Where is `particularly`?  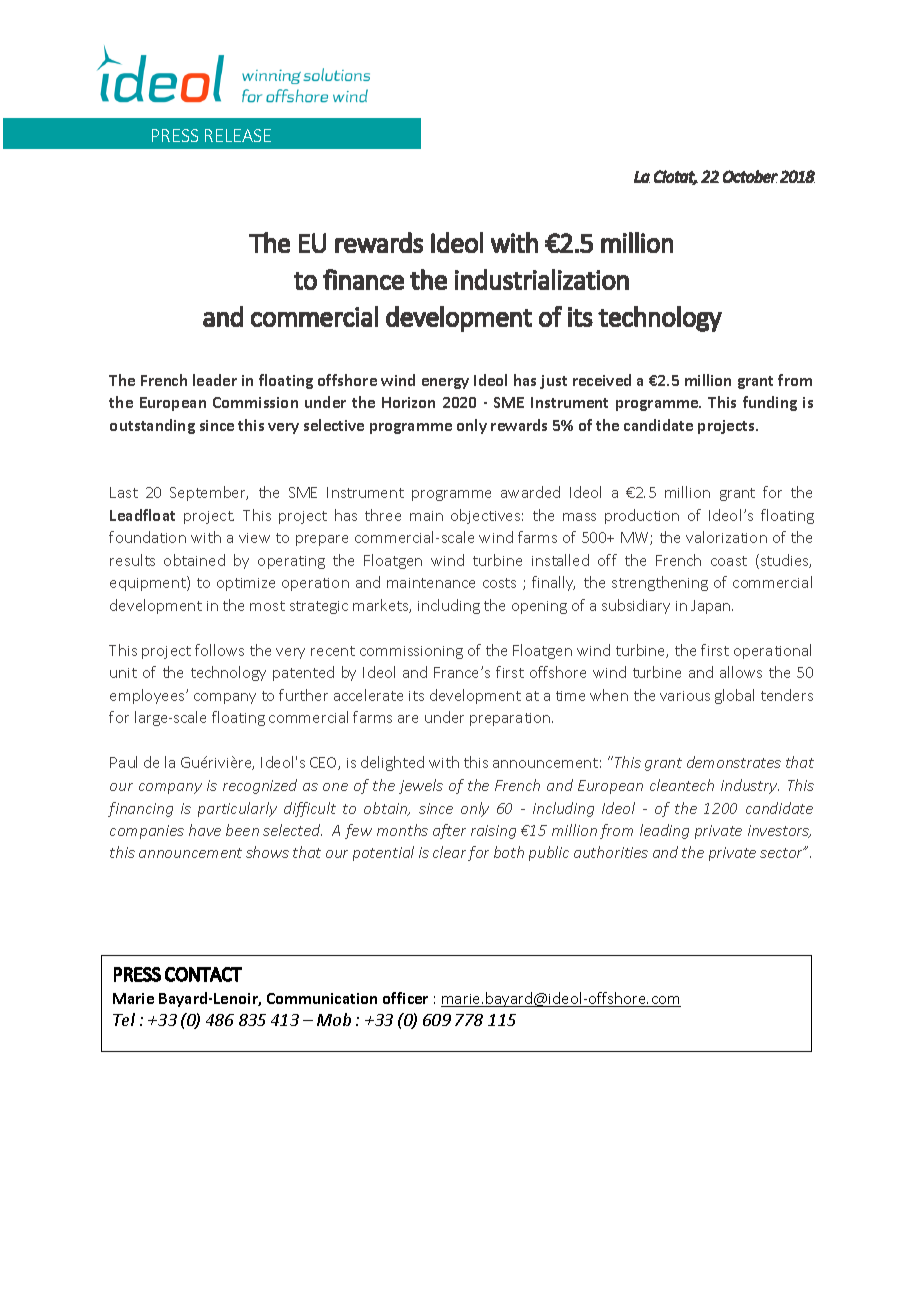
particularly is located at coordinates (237, 809).
